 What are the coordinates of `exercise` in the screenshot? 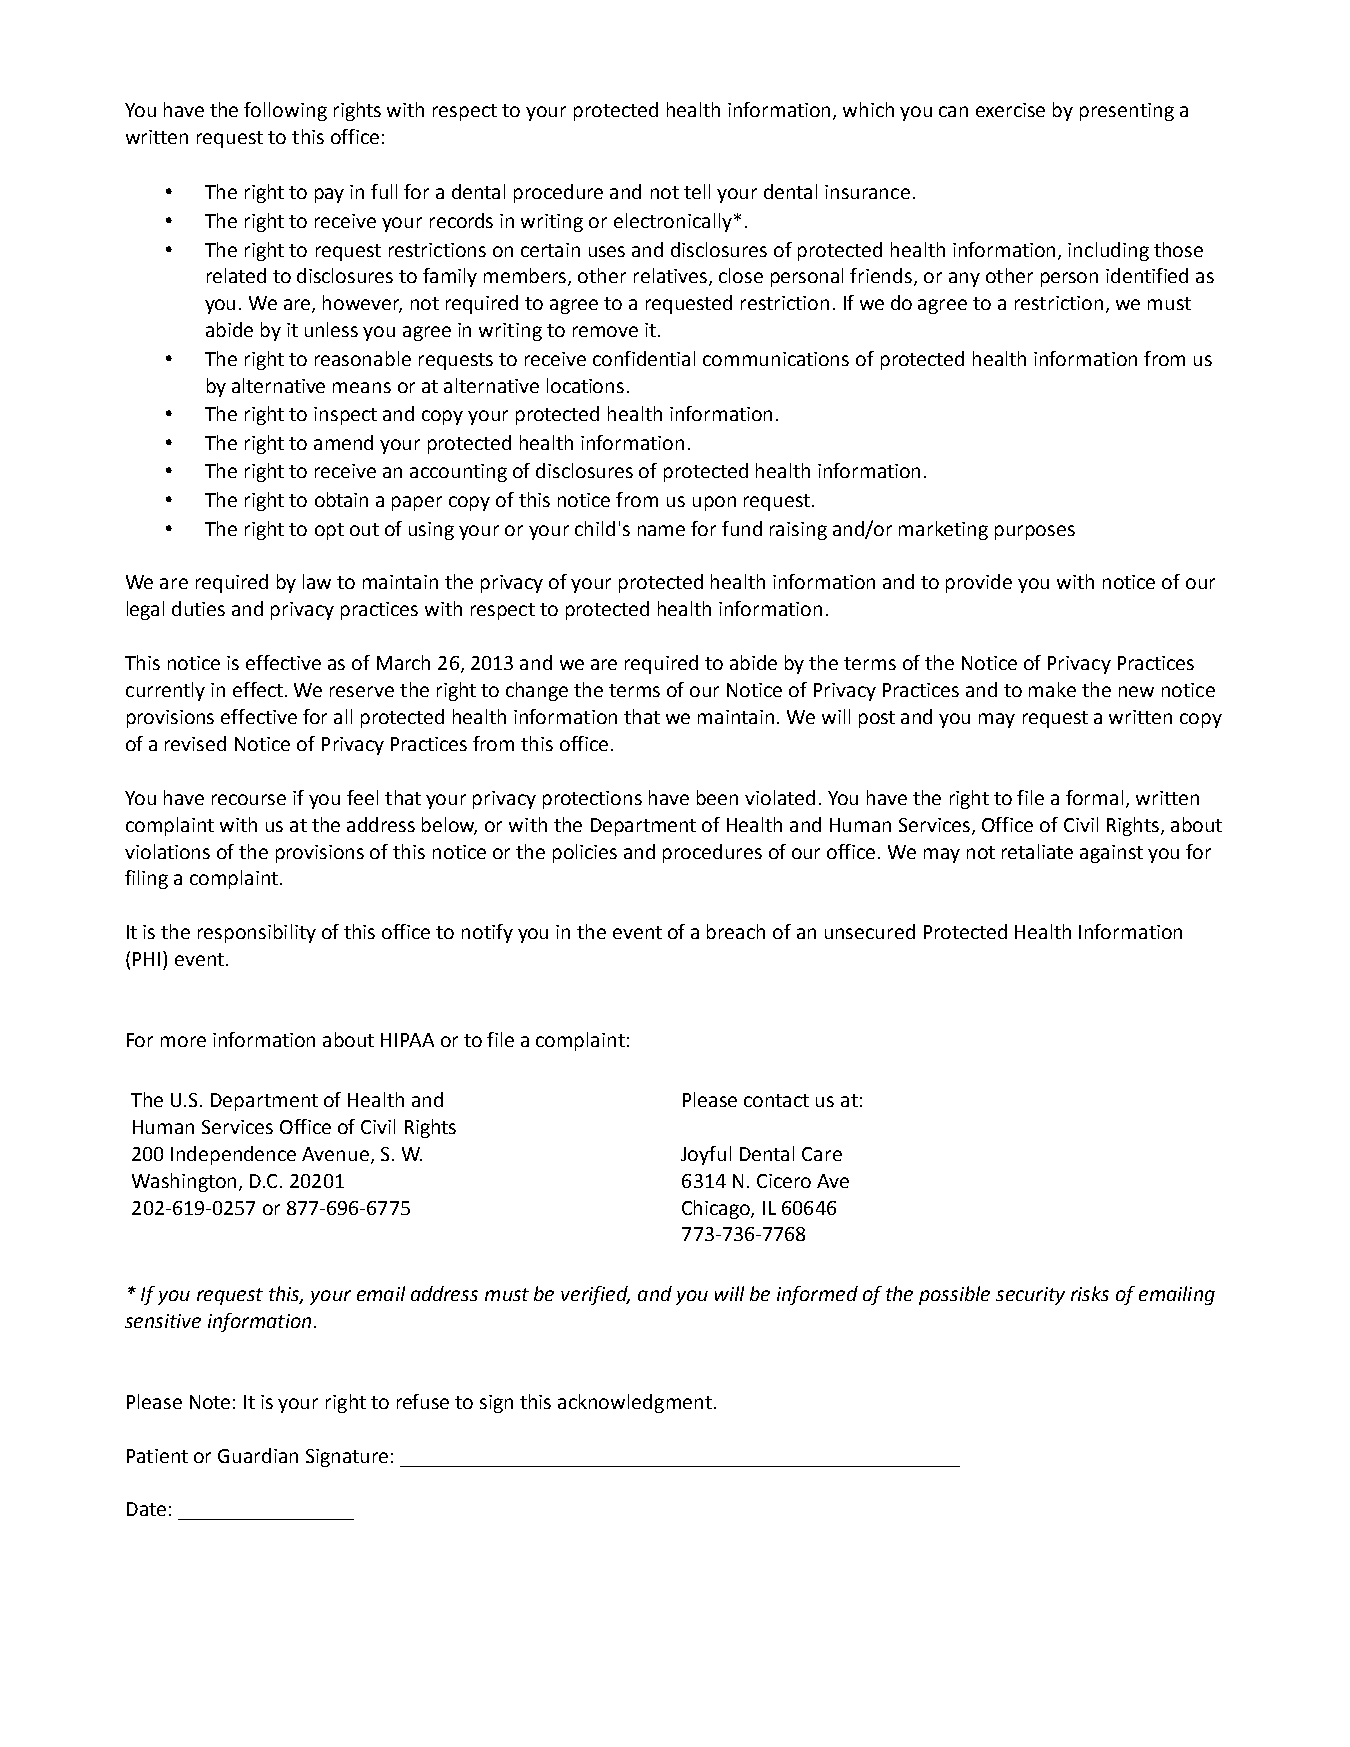 It's located at (1010, 110).
